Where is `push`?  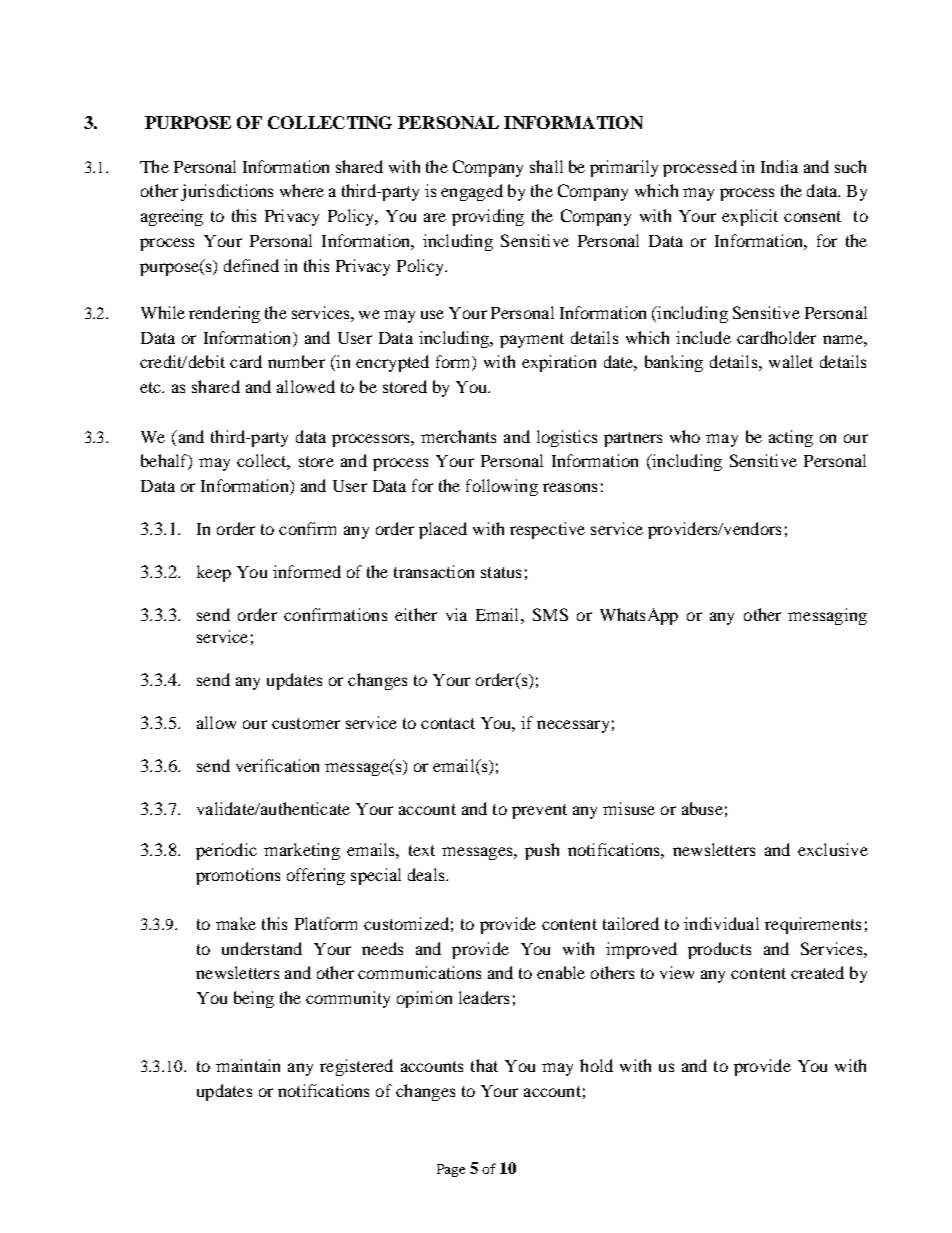
push is located at coordinates (542, 851).
